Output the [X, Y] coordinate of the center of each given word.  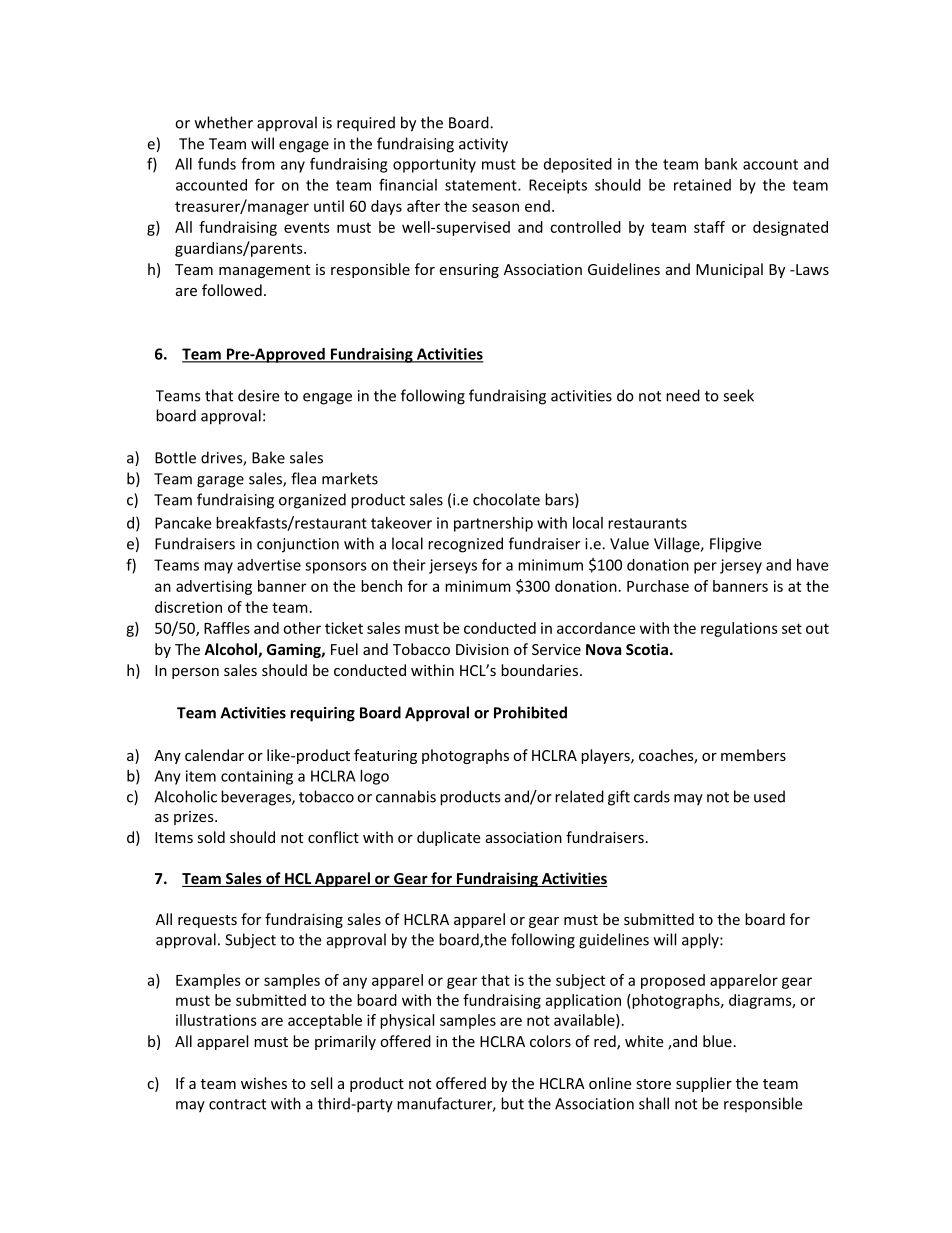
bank [721, 164]
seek [738, 395]
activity [483, 145]
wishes [264, 1083]
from [258, 163]
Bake [268, 457]
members [753, 755]
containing [257, 777]
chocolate [506, 499]
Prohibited [530, 712]
